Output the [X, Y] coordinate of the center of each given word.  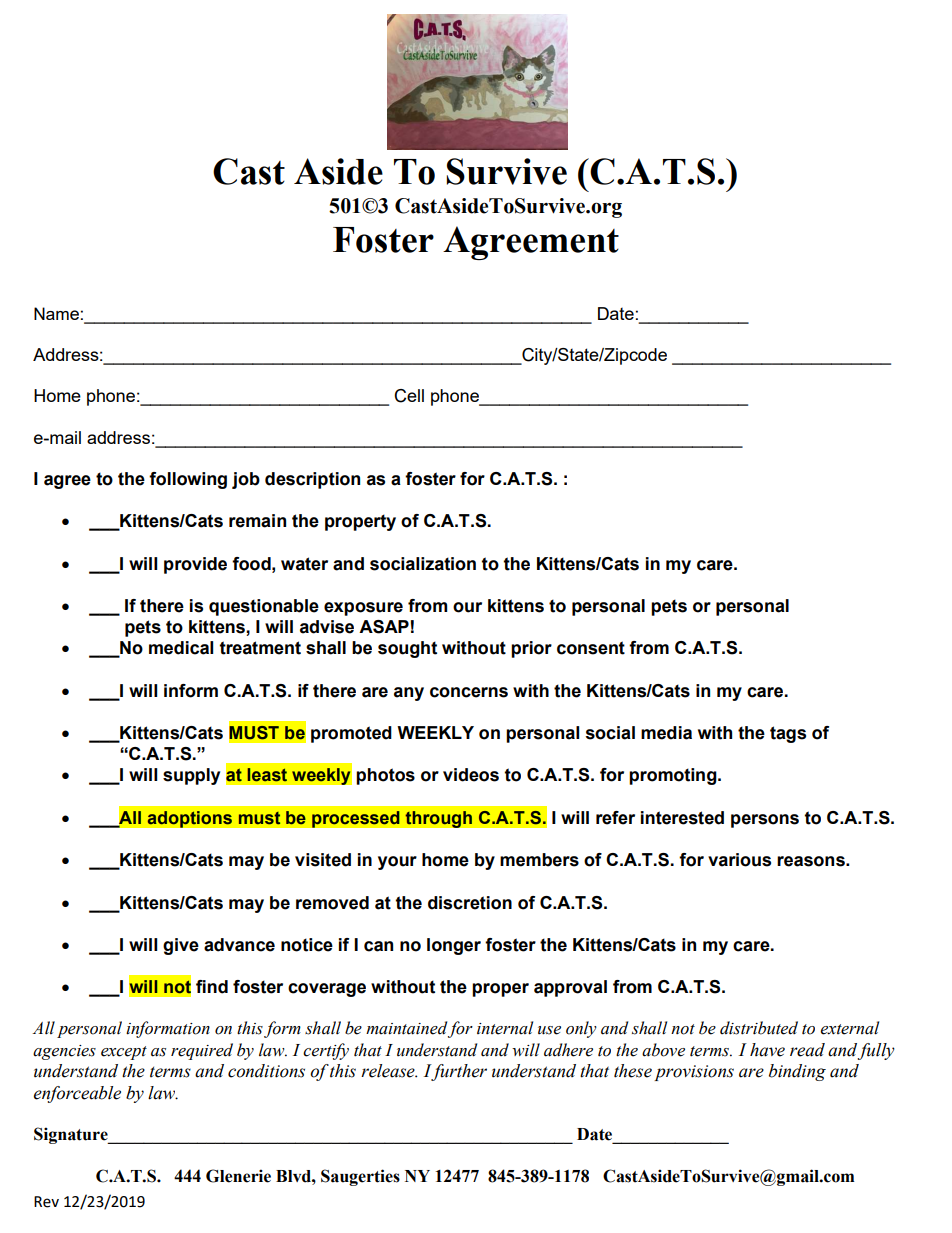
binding [797, 1072]
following [188, 480]
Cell [409, 396]
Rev [46, 1202]
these [633, 1071]
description [312, 480]
